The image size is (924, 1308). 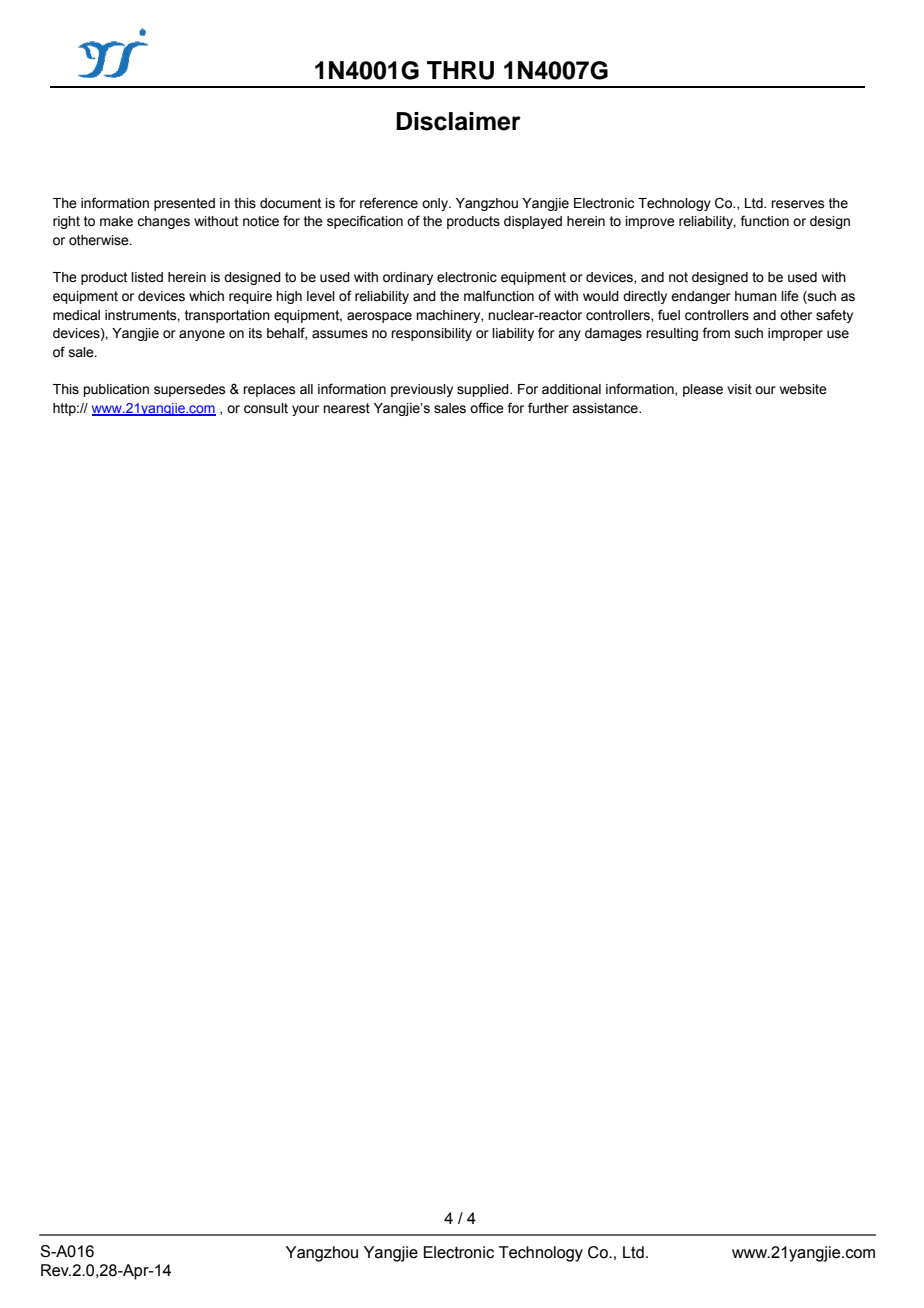 What do you see at coordinates (227, 316) in the screenshot?
I see `transportation` at bounding box center [227, 316].
